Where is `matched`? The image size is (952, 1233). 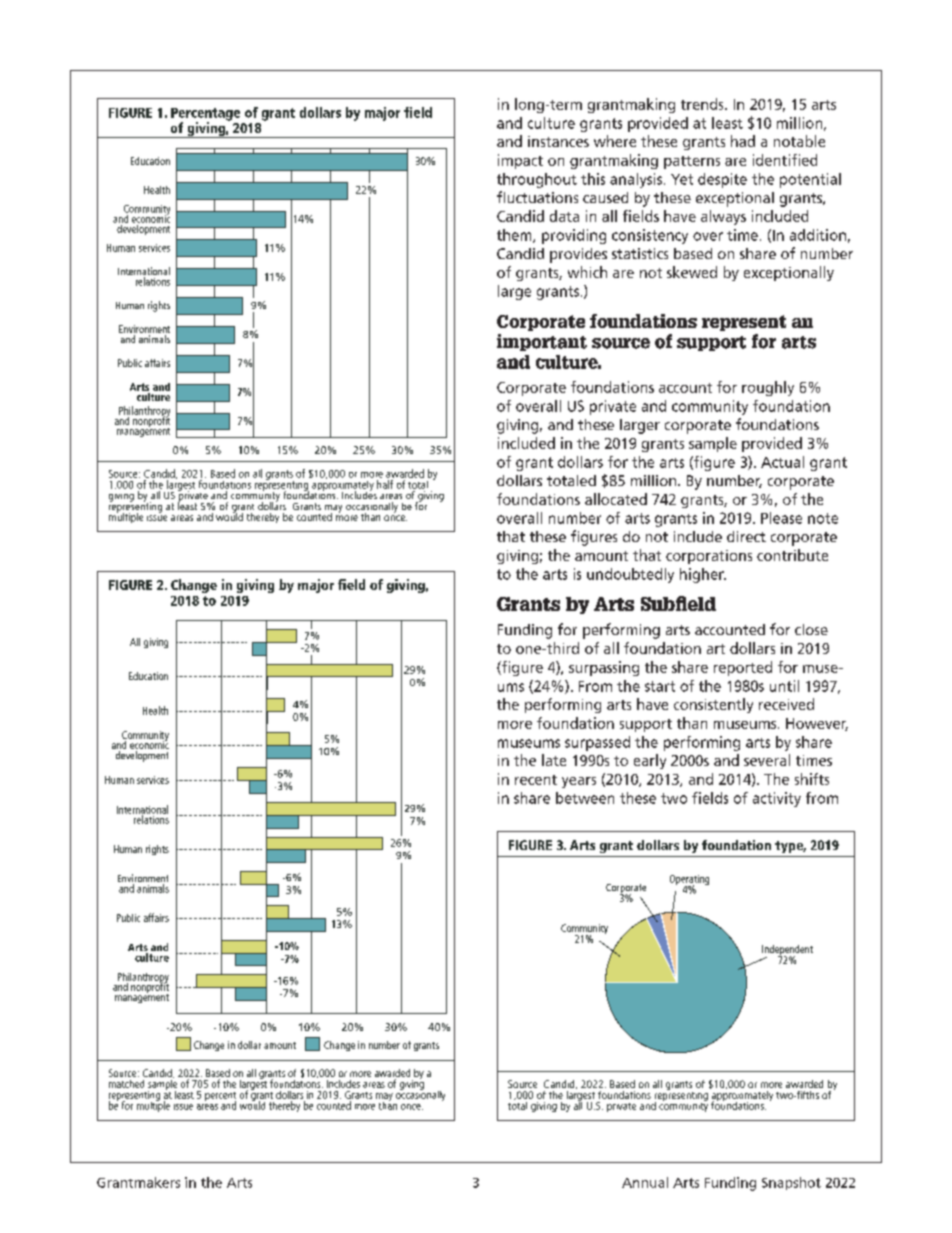
matched is located at coordinates (126, 1084).
